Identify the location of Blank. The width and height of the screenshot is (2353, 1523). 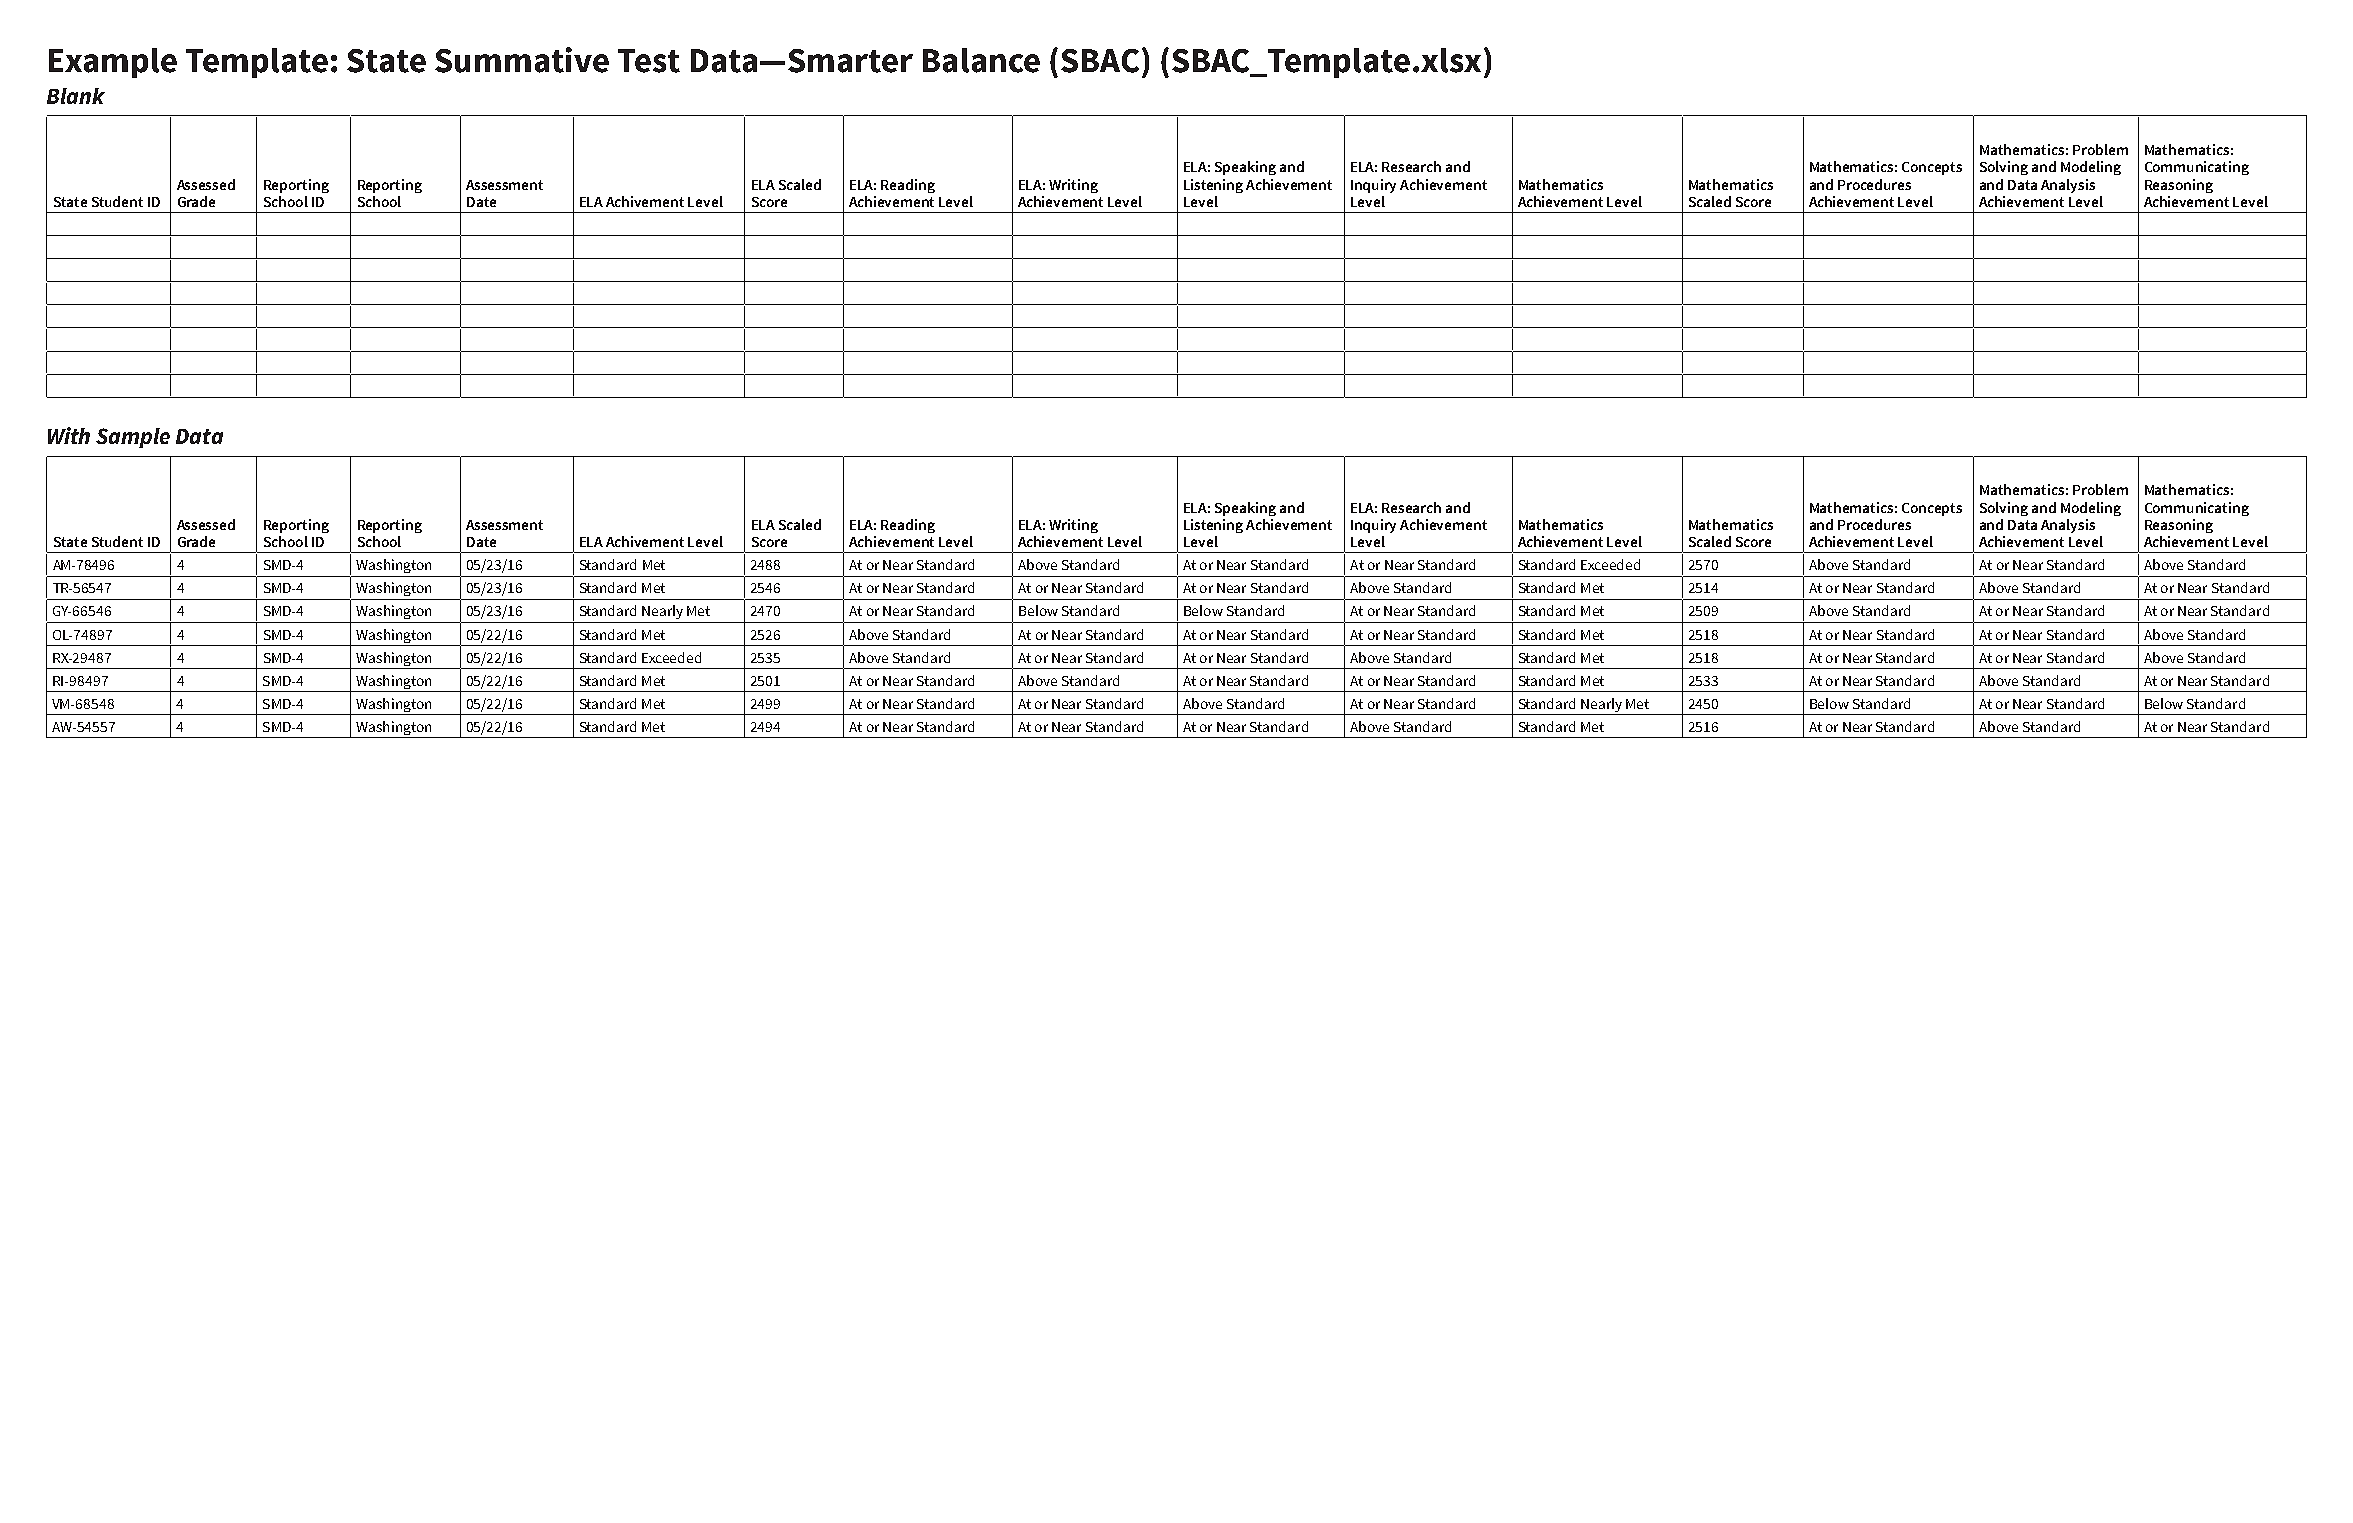
(76, 96).
